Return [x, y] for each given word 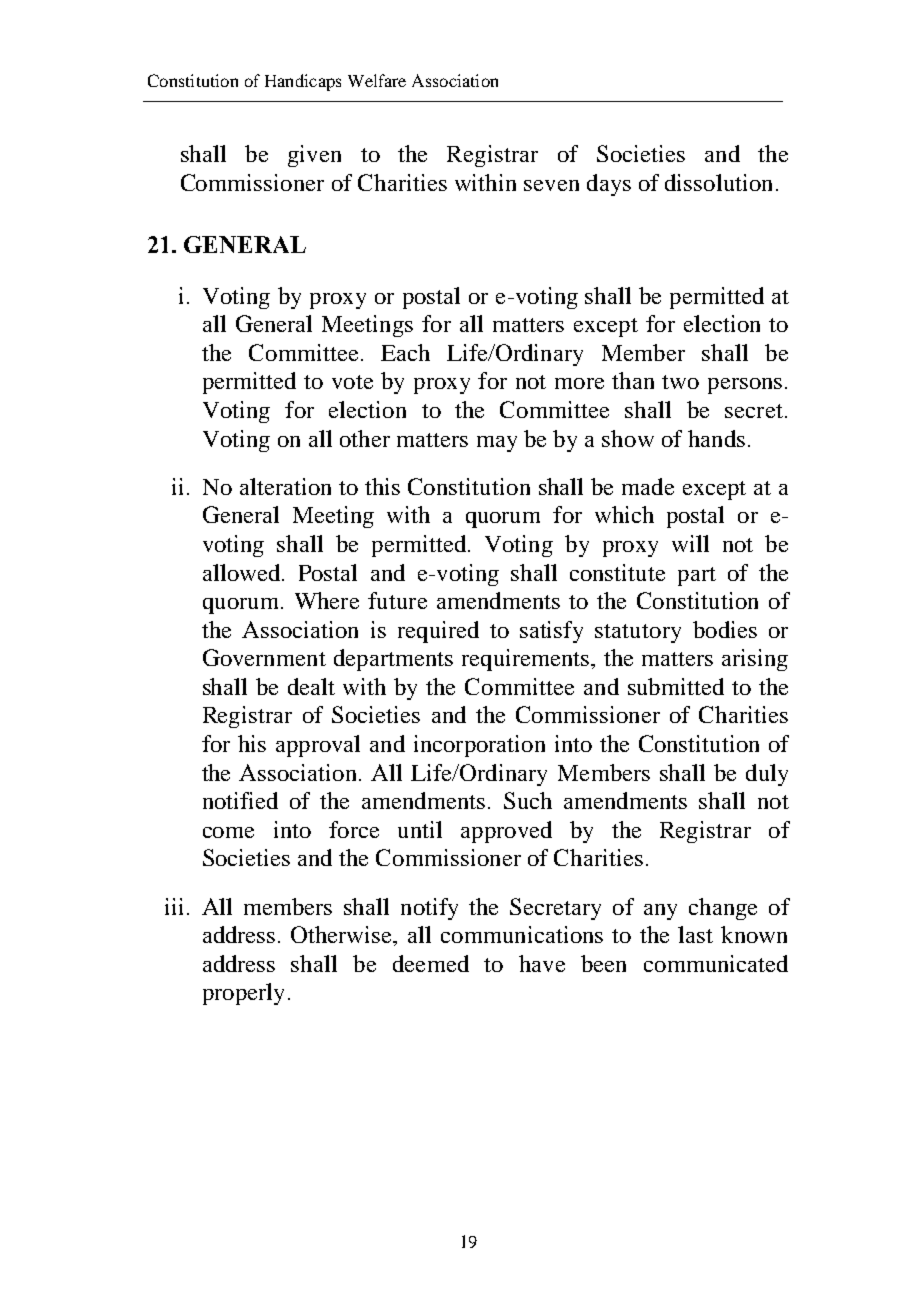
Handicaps [303, 82]
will [690, 543]
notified [240, 800]
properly [243, 994]
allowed [241, 572]
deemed [431, 963]
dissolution [718, 182]
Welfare [377, 80]
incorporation [479, 746]
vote [352, 382]
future [397, 600]
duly [767, 775]
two [680, 382]
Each [405, 352]
